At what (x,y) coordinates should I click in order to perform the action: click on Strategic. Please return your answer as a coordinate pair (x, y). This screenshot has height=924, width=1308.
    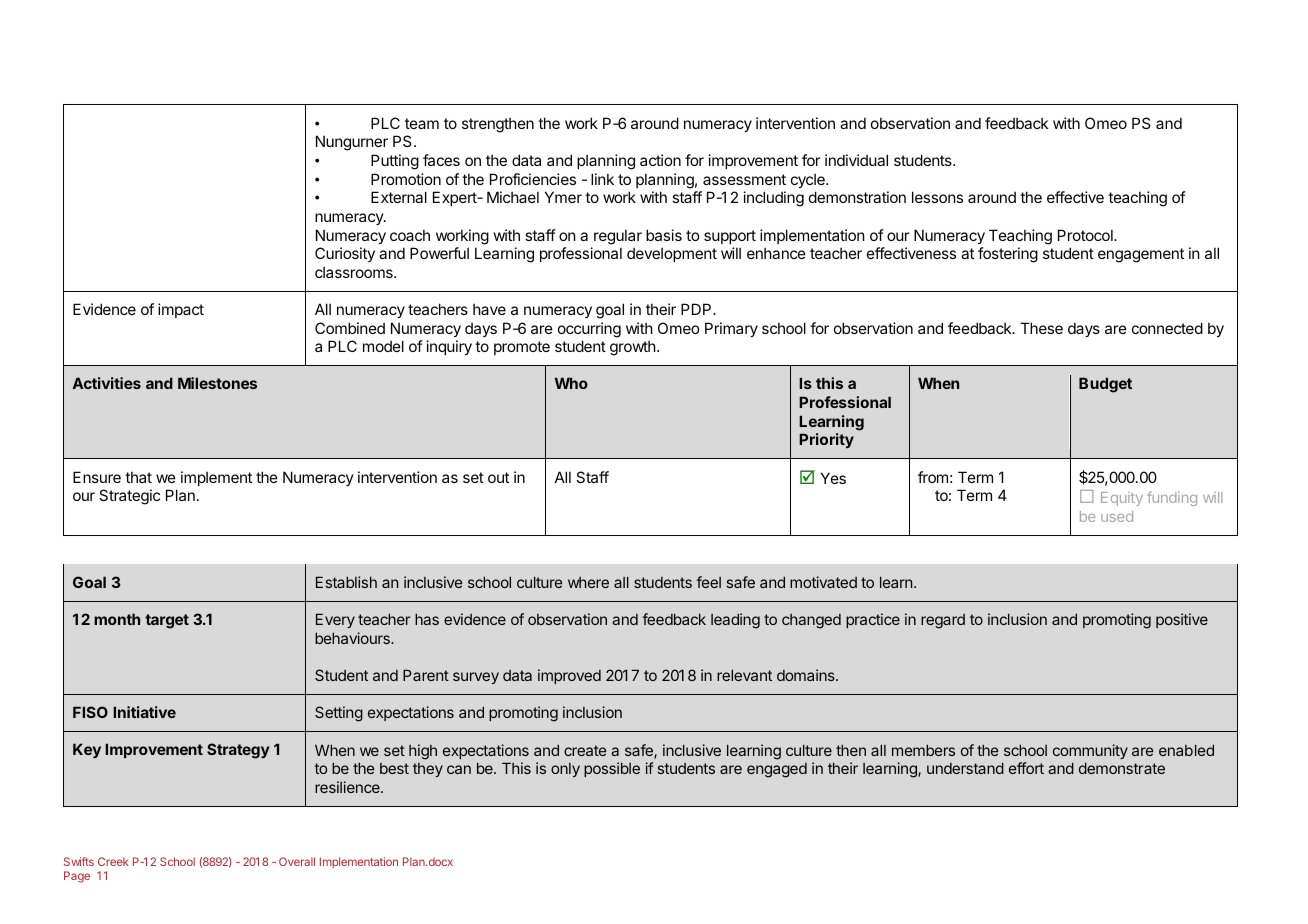
    Looking at the image, I should click on (129, 497).
